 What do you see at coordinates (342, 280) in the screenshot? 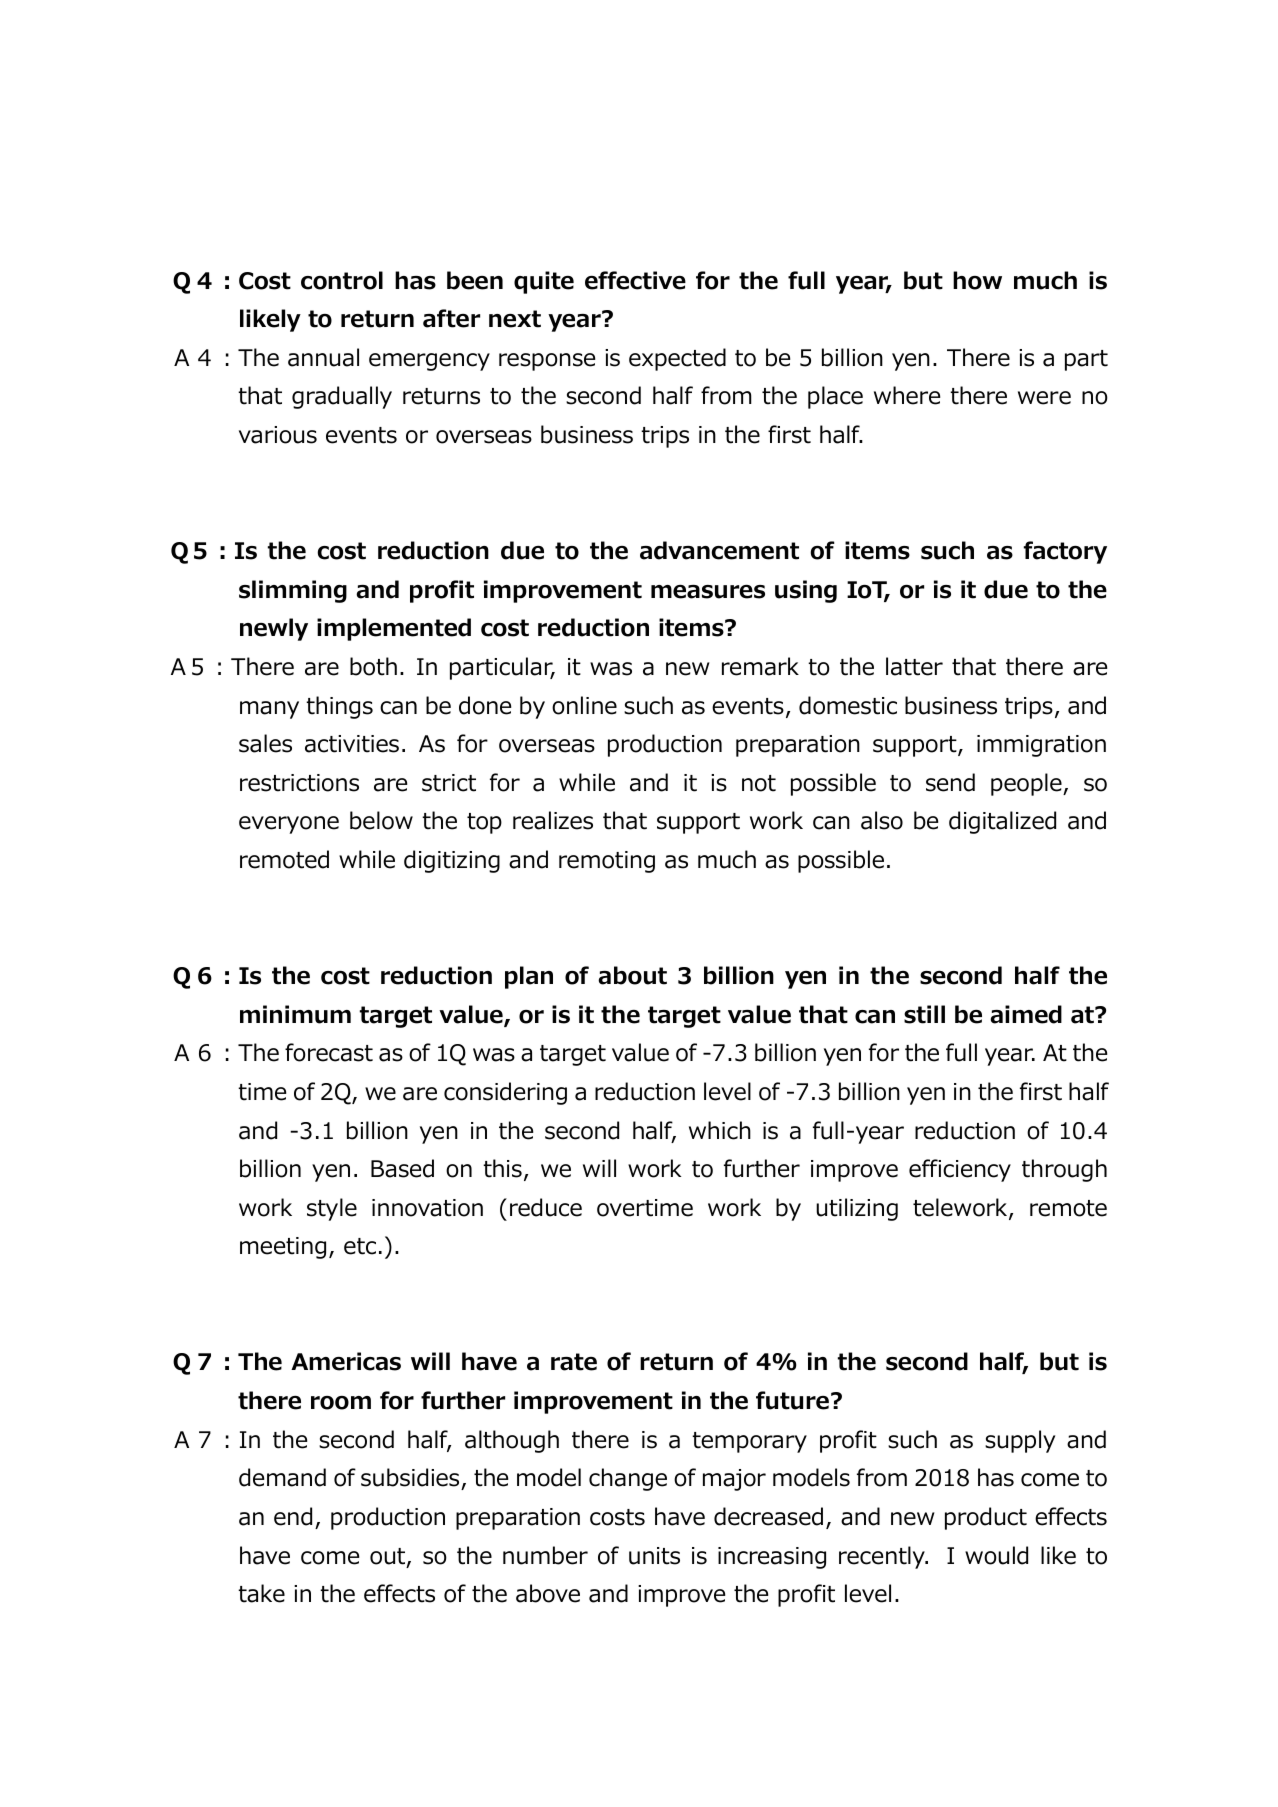
I see `control` at bounding box center [342, 280].
